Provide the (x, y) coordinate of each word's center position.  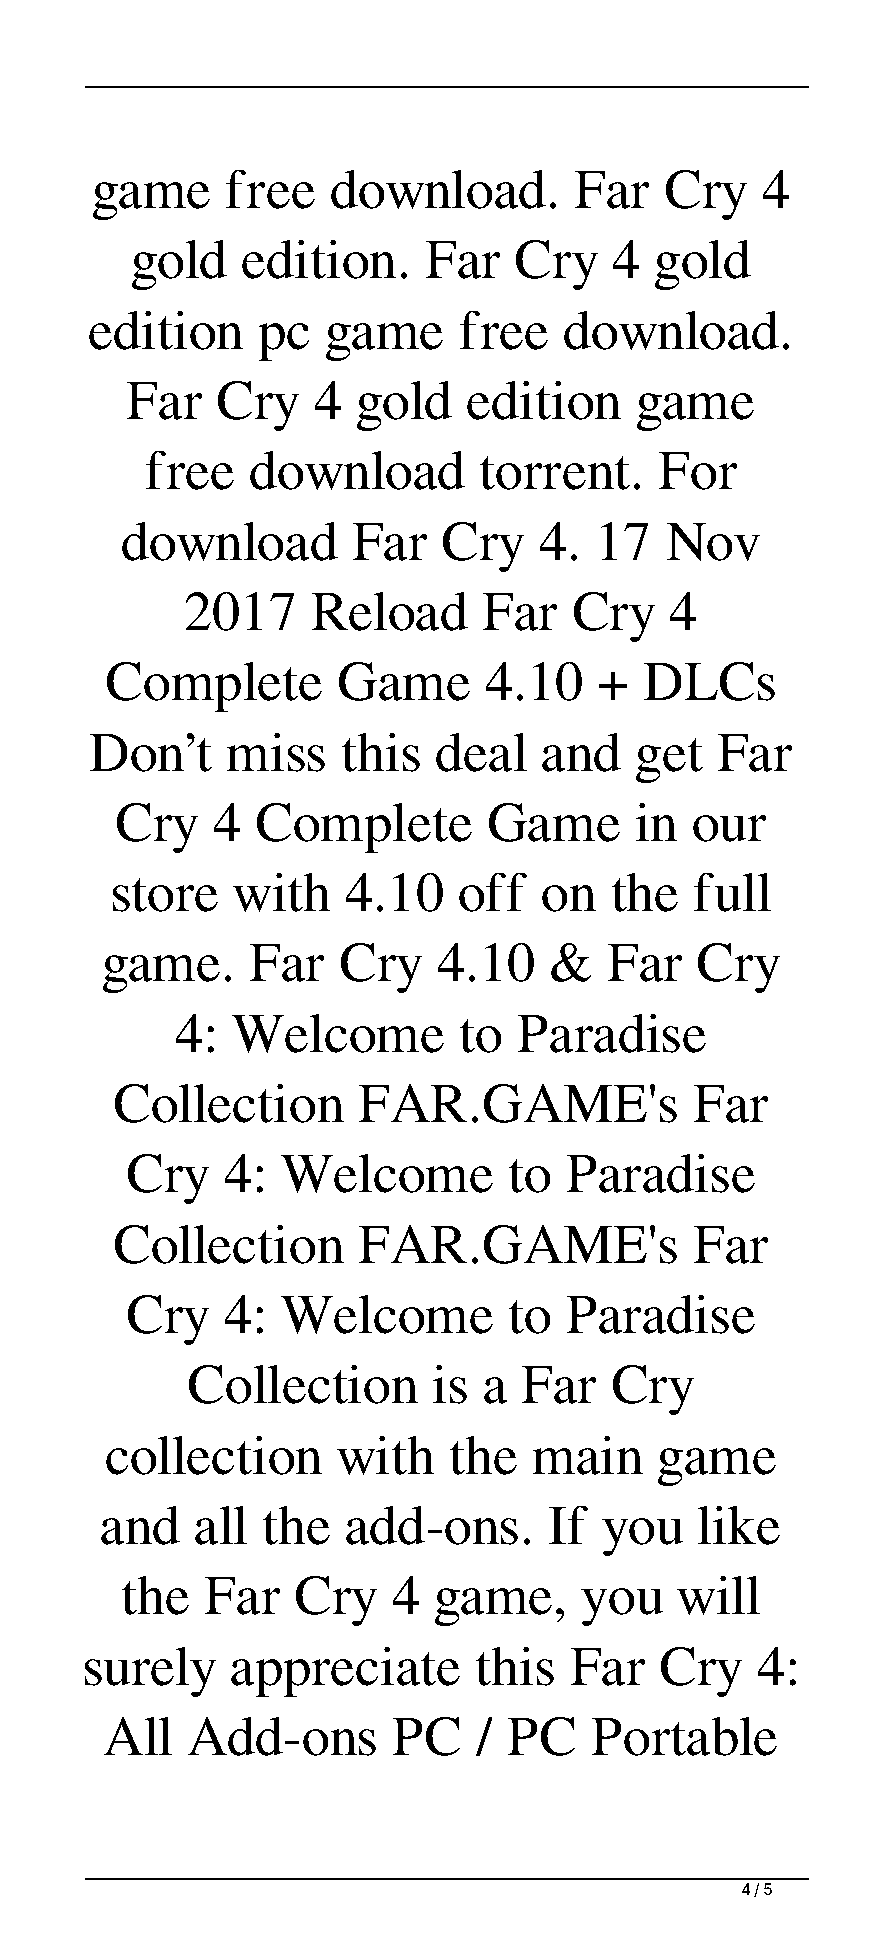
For (698, 471)
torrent (555, 473)
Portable (684, 1736)
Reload (390, 611)
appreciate (345, 1672)
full (732, 892)
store (165, 895)
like (739, 1525)
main (588, 1455)
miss (276, 752)
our (729, 828)
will (718, 1595)
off (493, 892)
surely (150, 1672)
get (669, 760)
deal (481, 752)
